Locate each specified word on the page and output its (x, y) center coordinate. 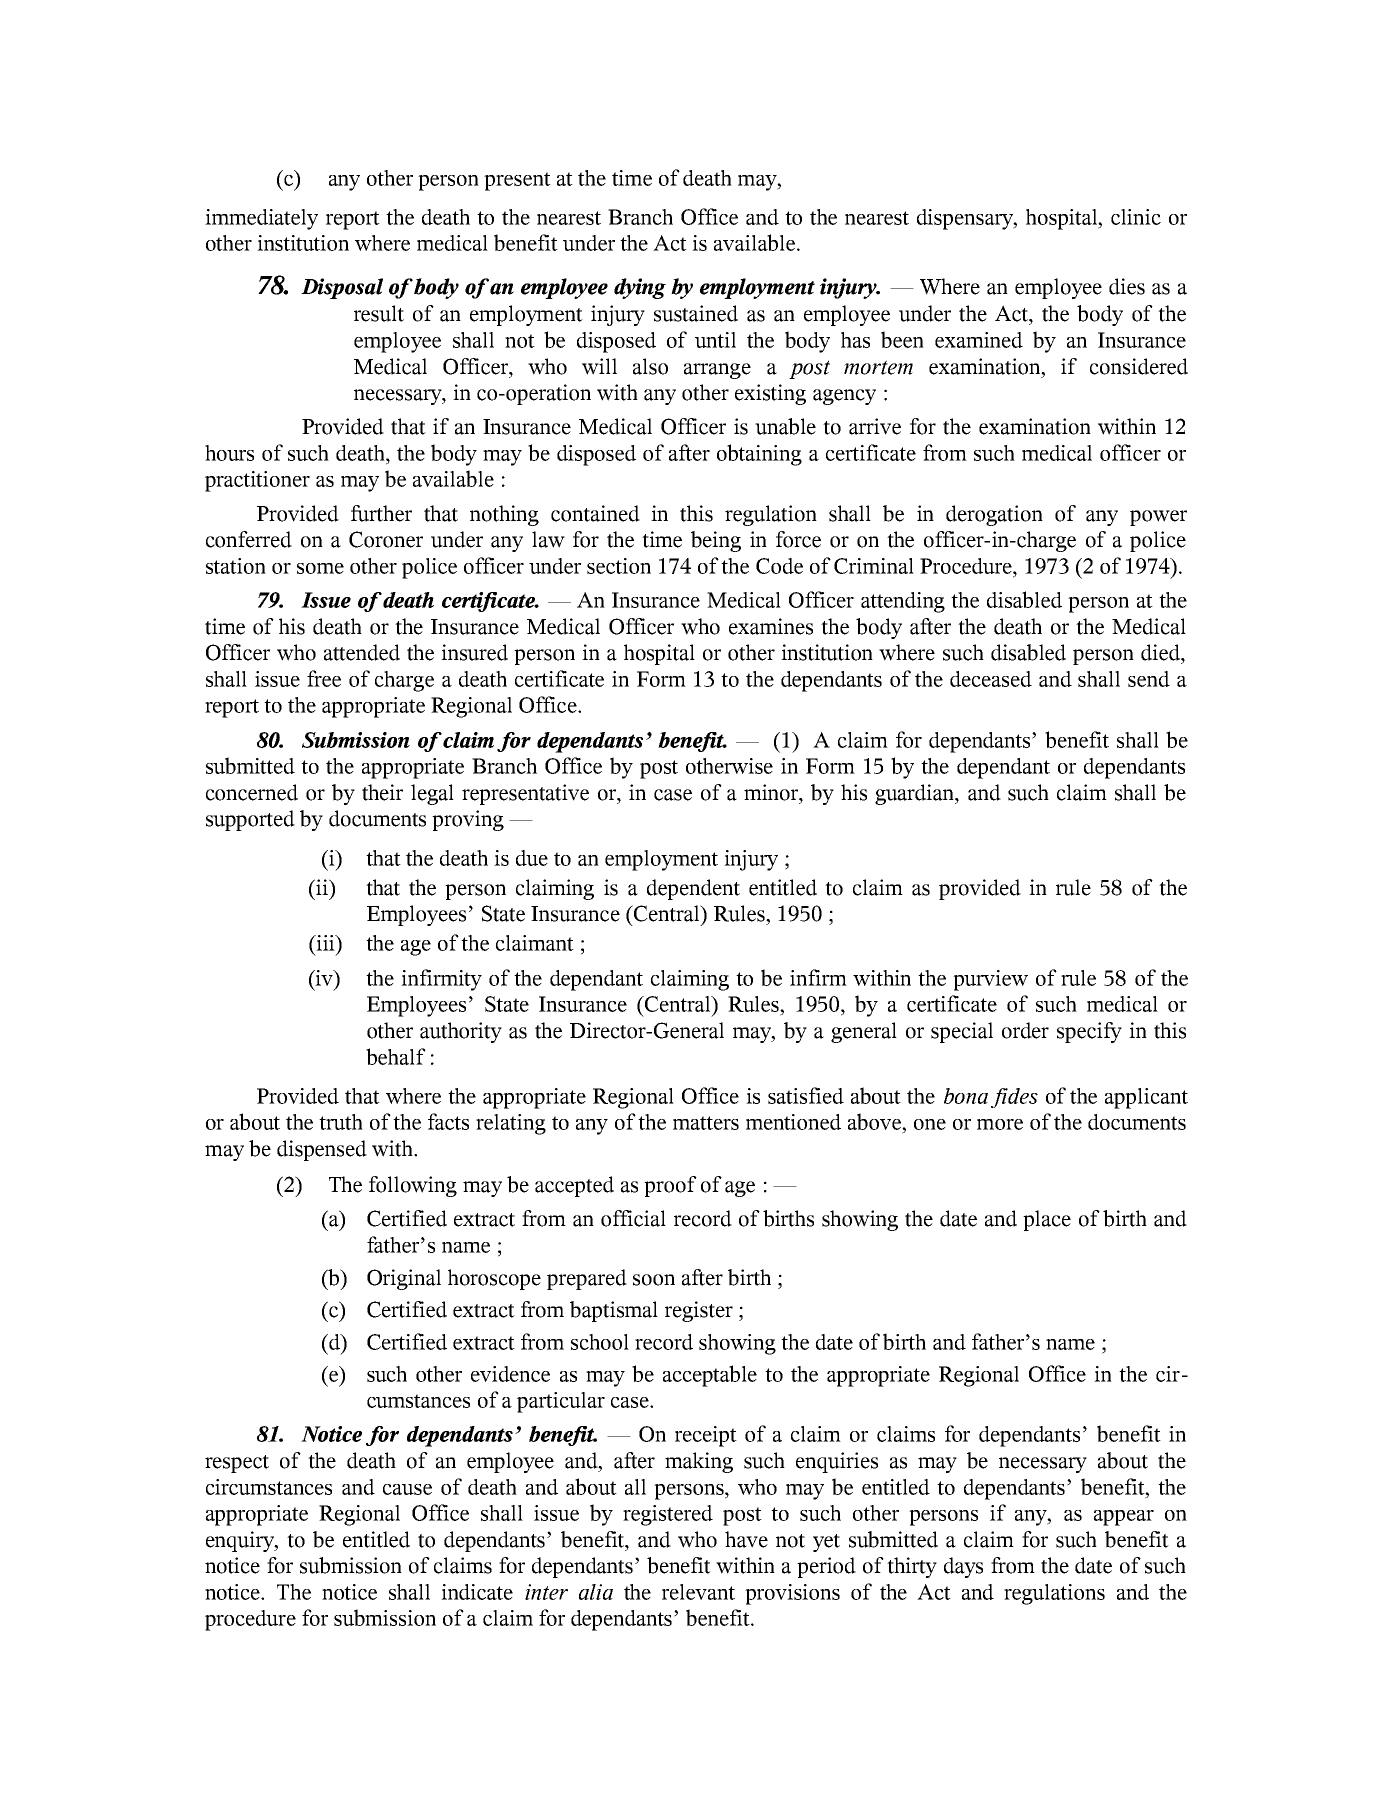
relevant (698, 1592)
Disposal (342, 288)
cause (407, 1489)
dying (640, 288)
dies (1127, 286)
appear (1124, 1518)
